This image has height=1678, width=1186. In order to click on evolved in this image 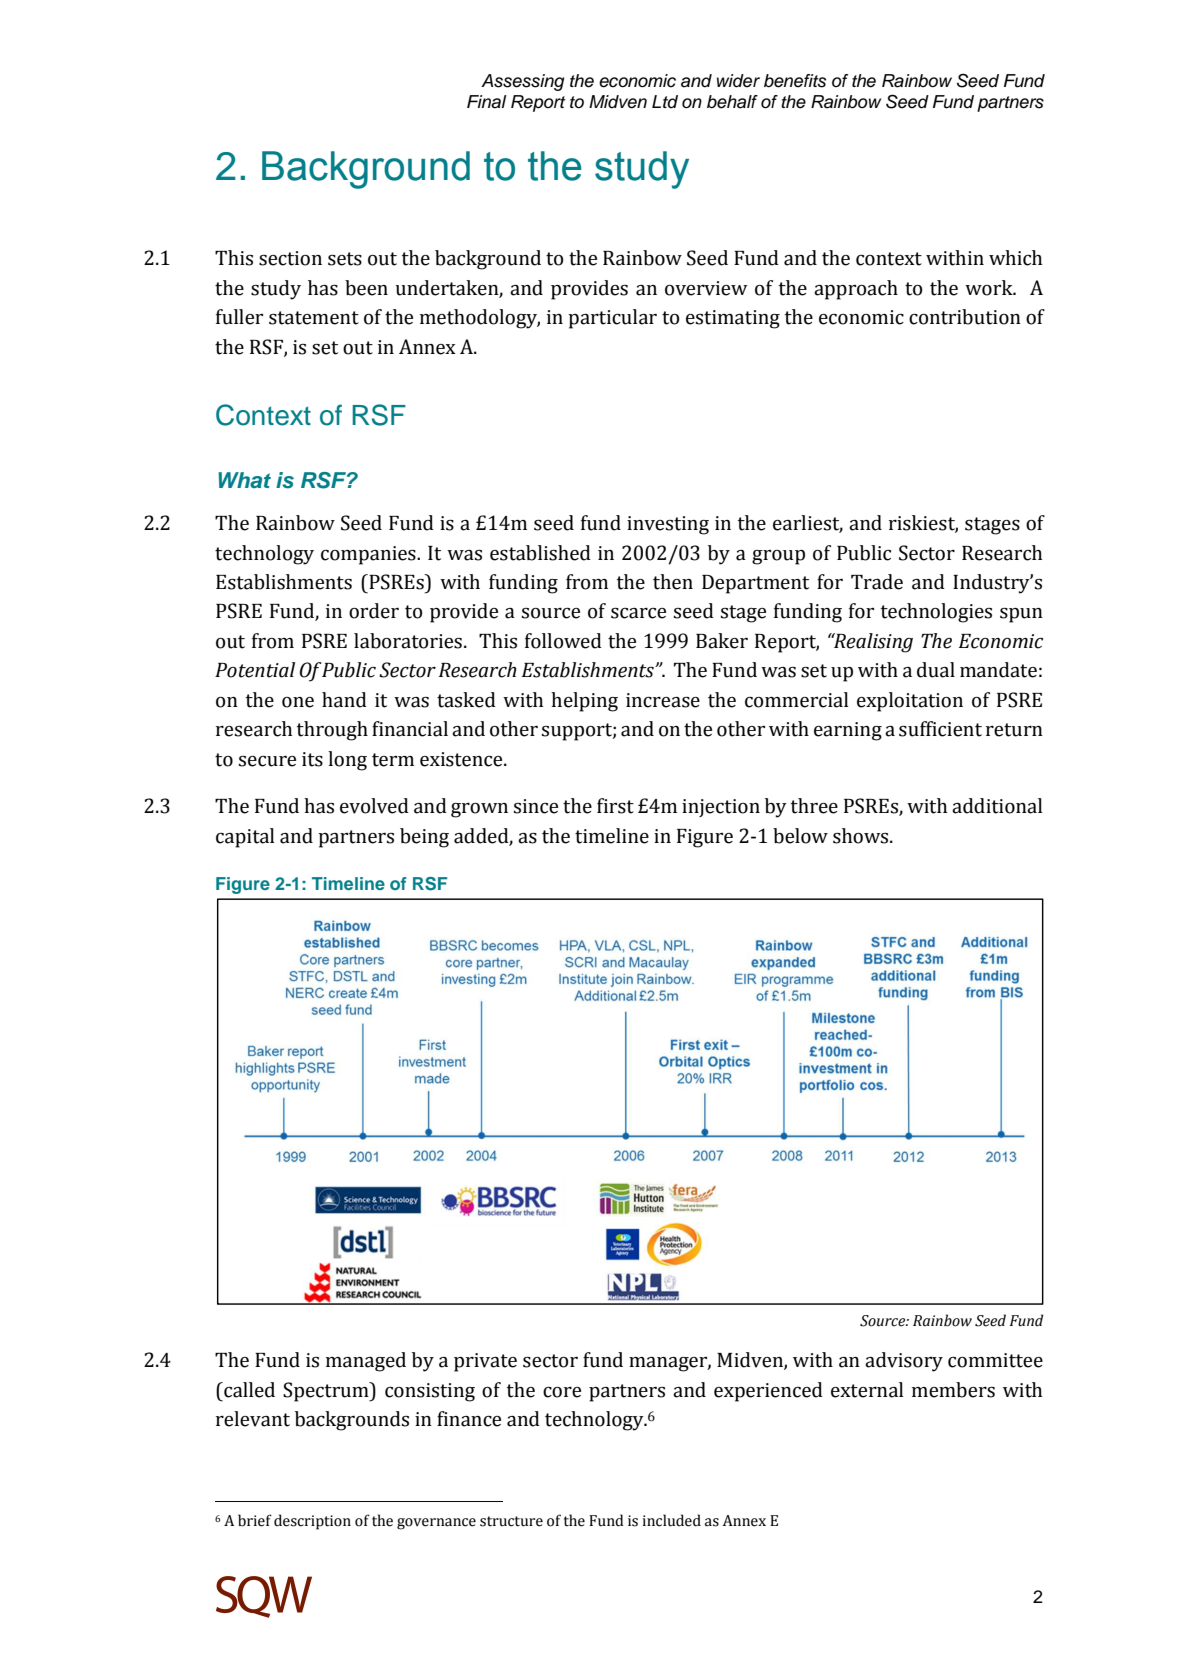, I will do `click(374, 806)`.
